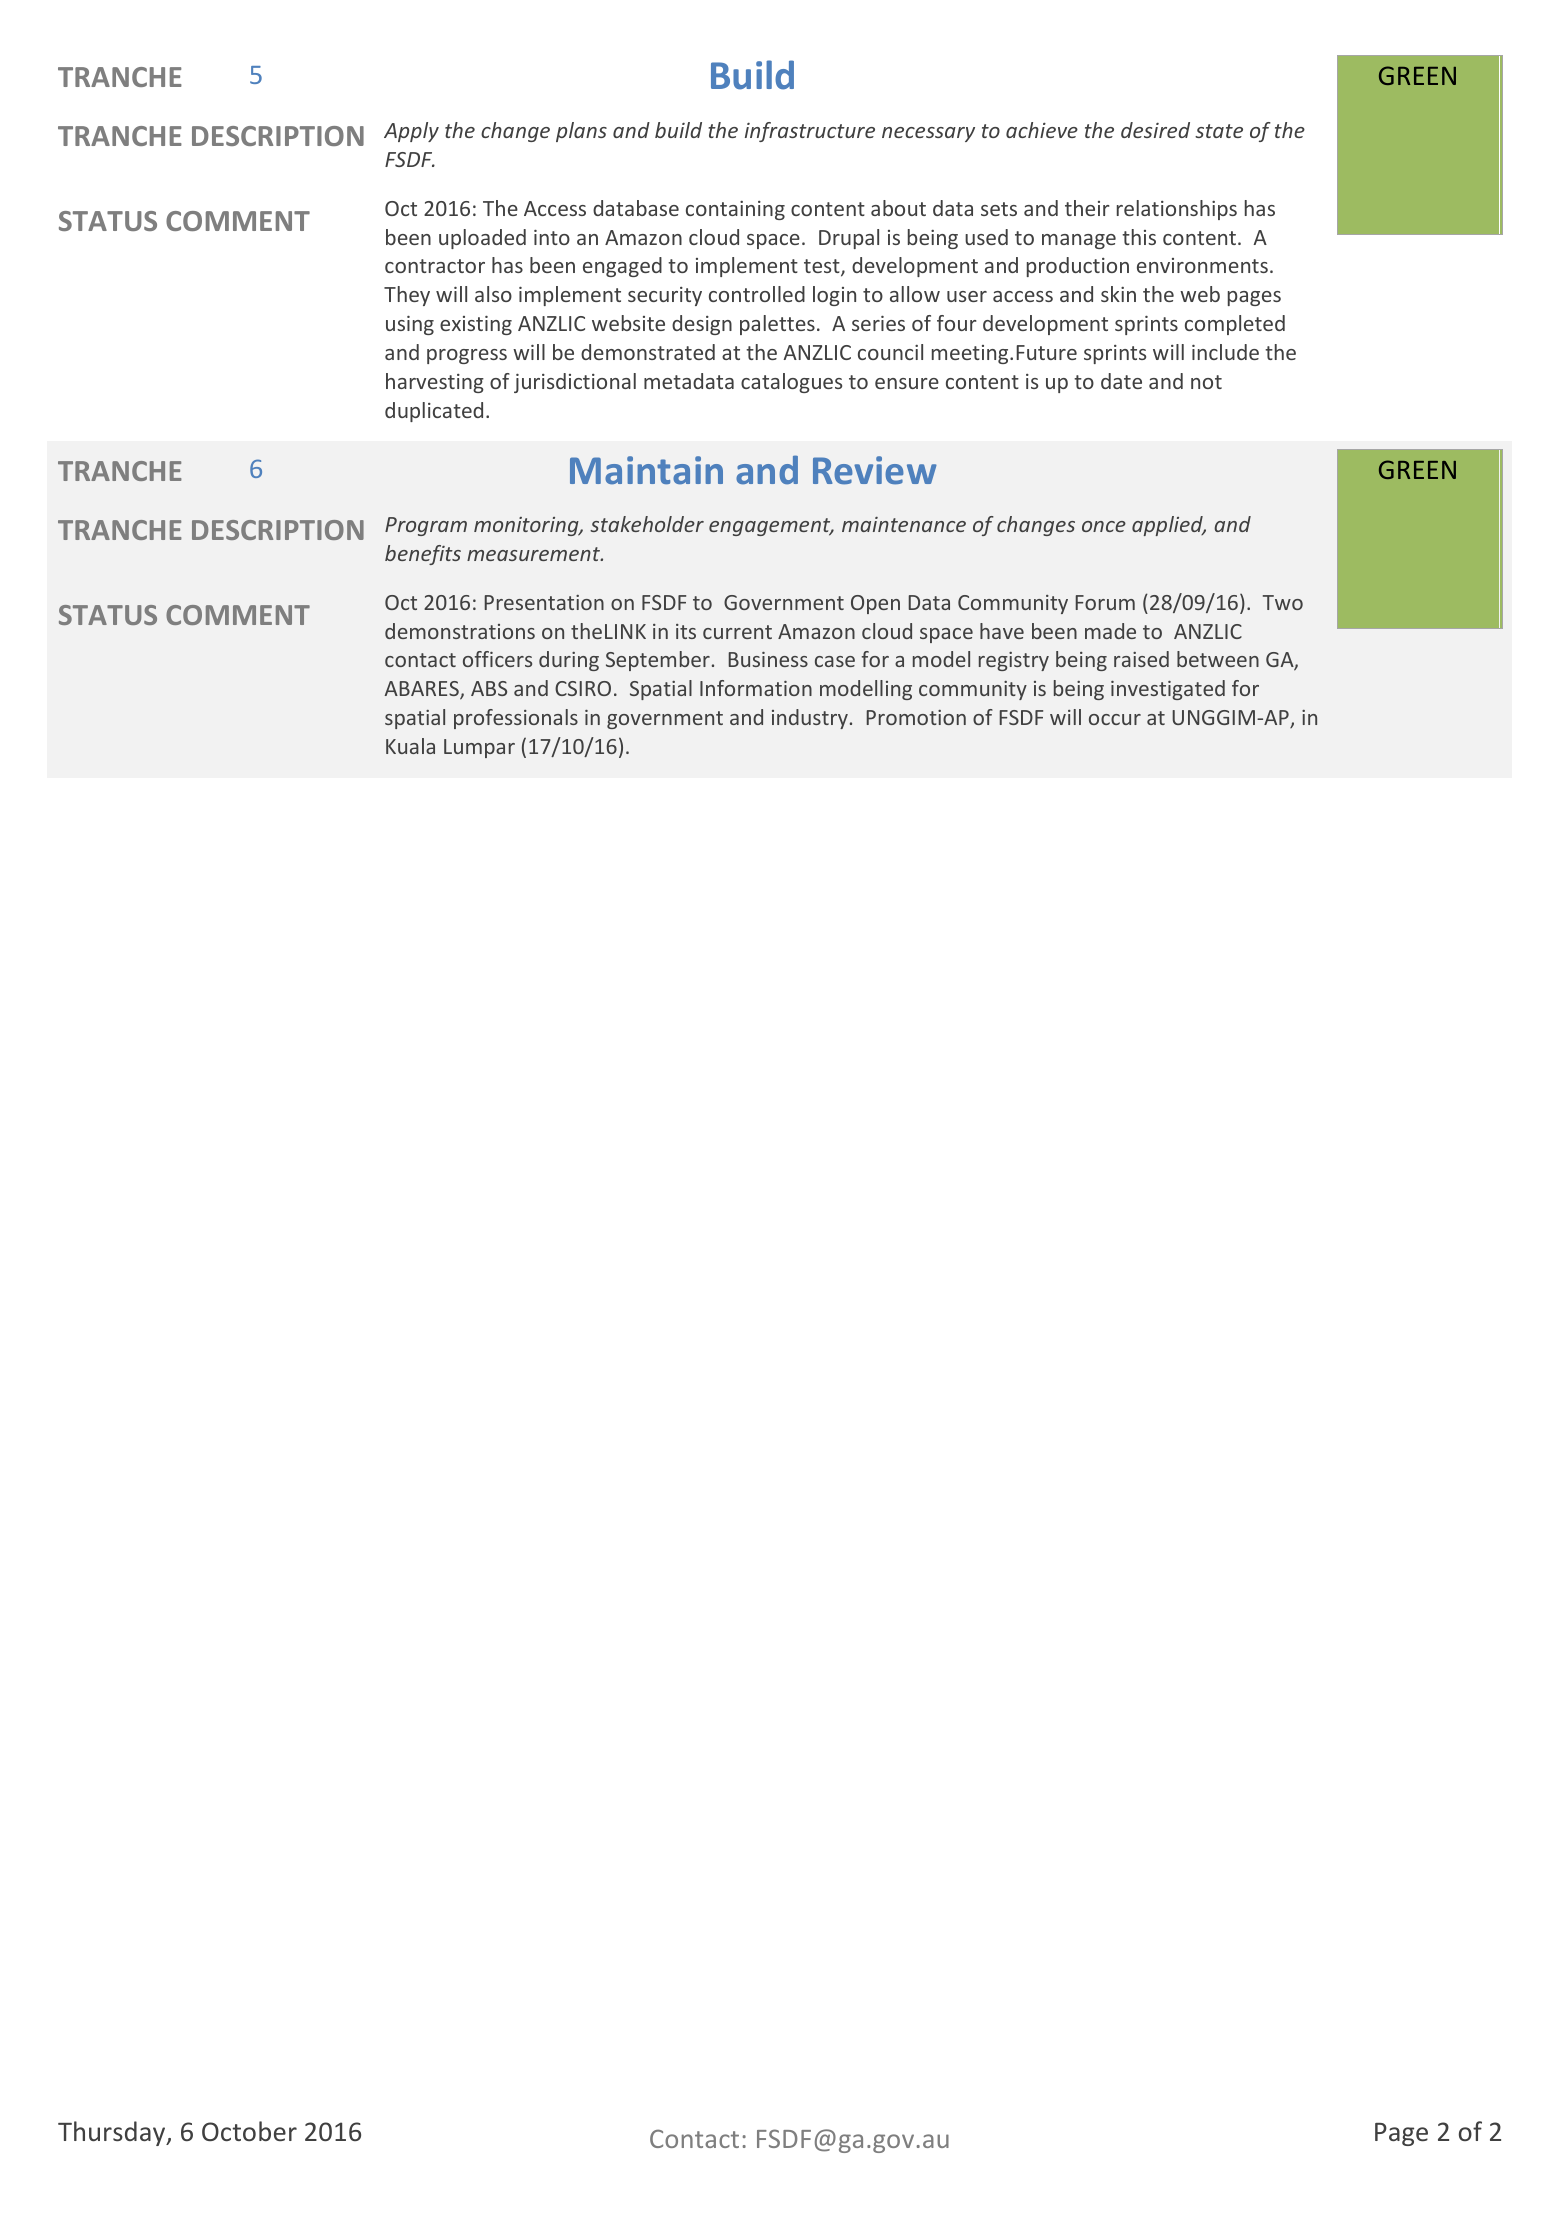 The width and height of the page is (1568, 2218). What do you see at coordinates (658, 661) in the page?
I see `September` at bounding box center [658, 661].
